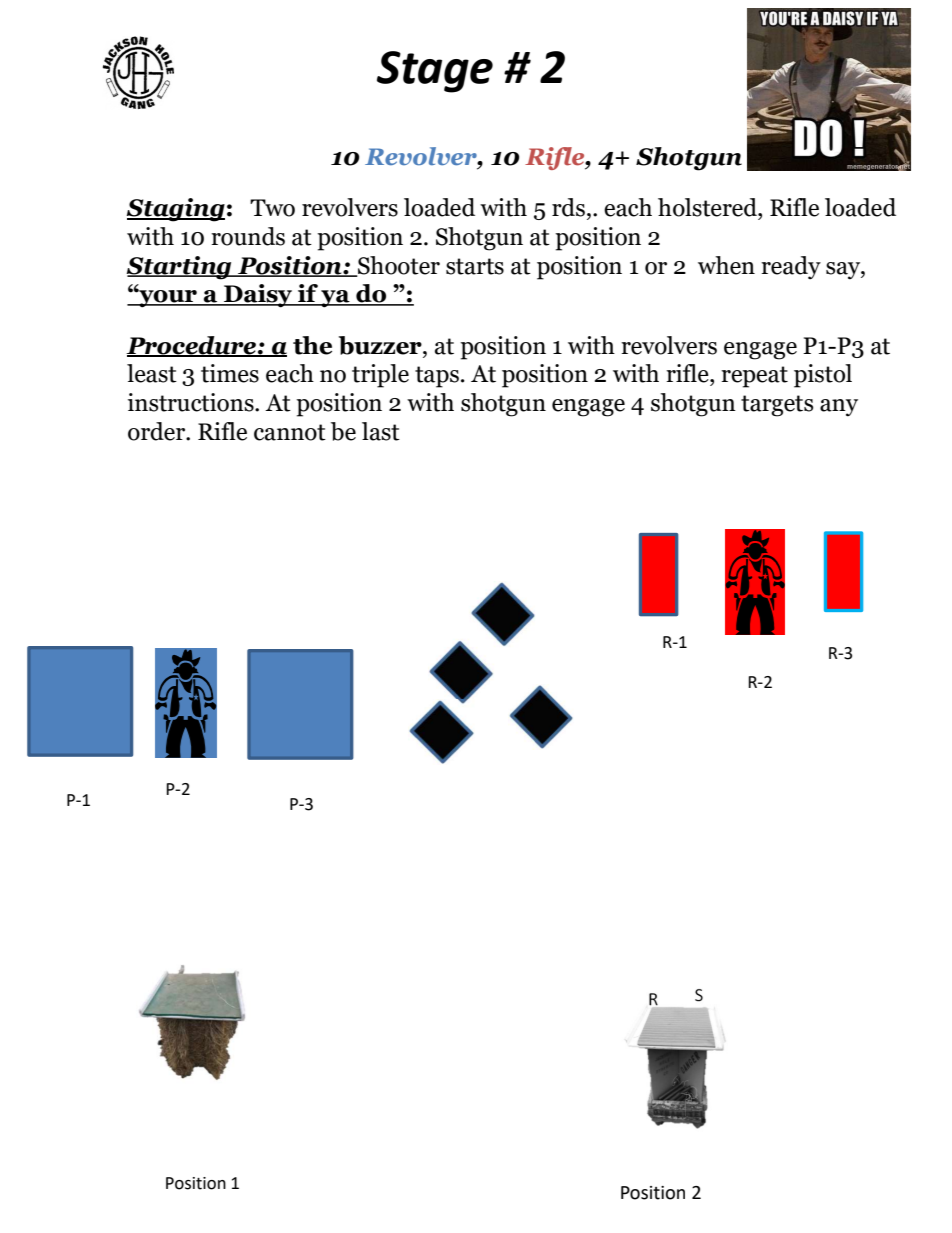 The width and height of the screenshot is (952, 1233). I want to click on Procedure, so click(192, 346).
